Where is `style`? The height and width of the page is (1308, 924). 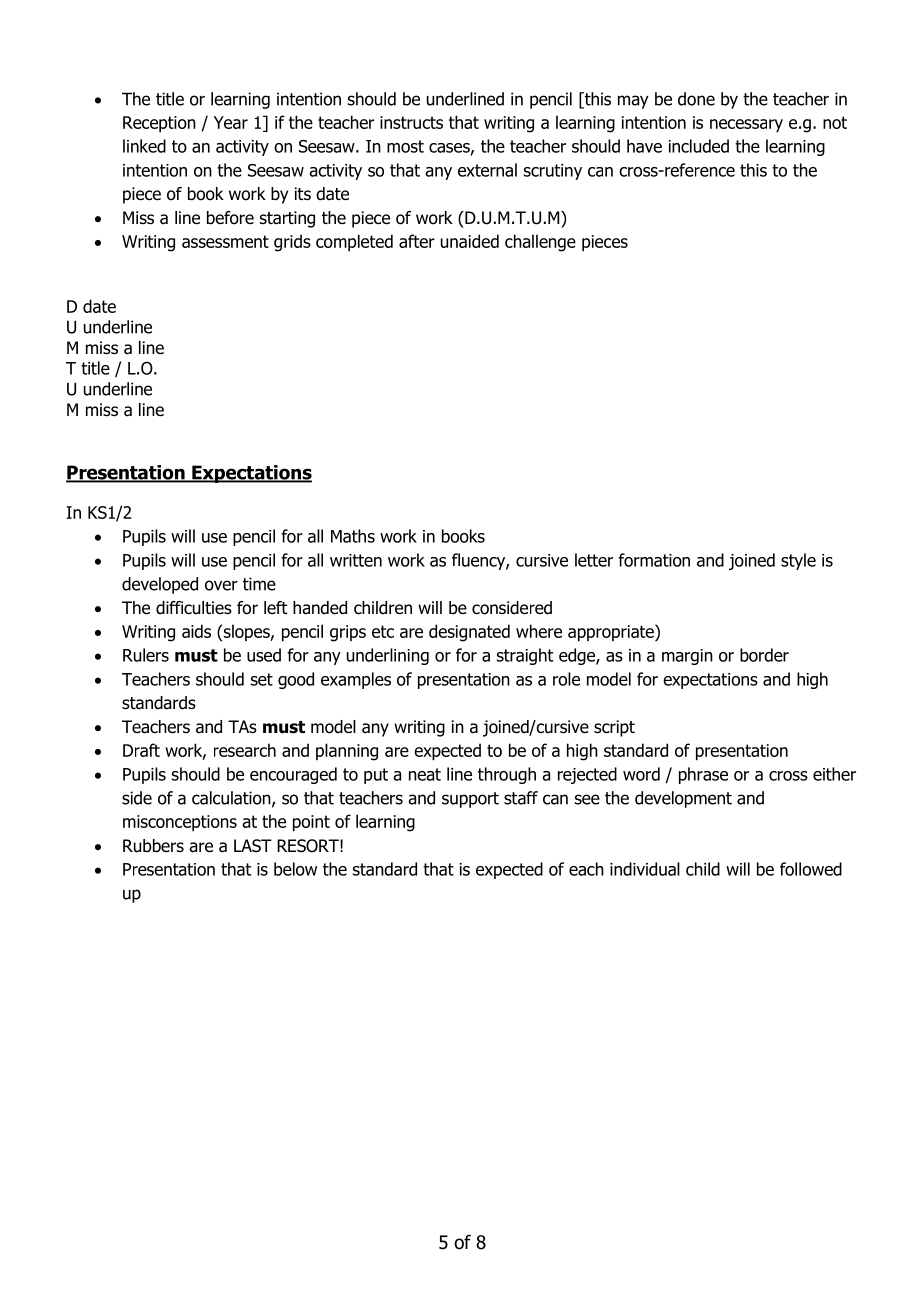 style is located at coordinates (798, 561).
